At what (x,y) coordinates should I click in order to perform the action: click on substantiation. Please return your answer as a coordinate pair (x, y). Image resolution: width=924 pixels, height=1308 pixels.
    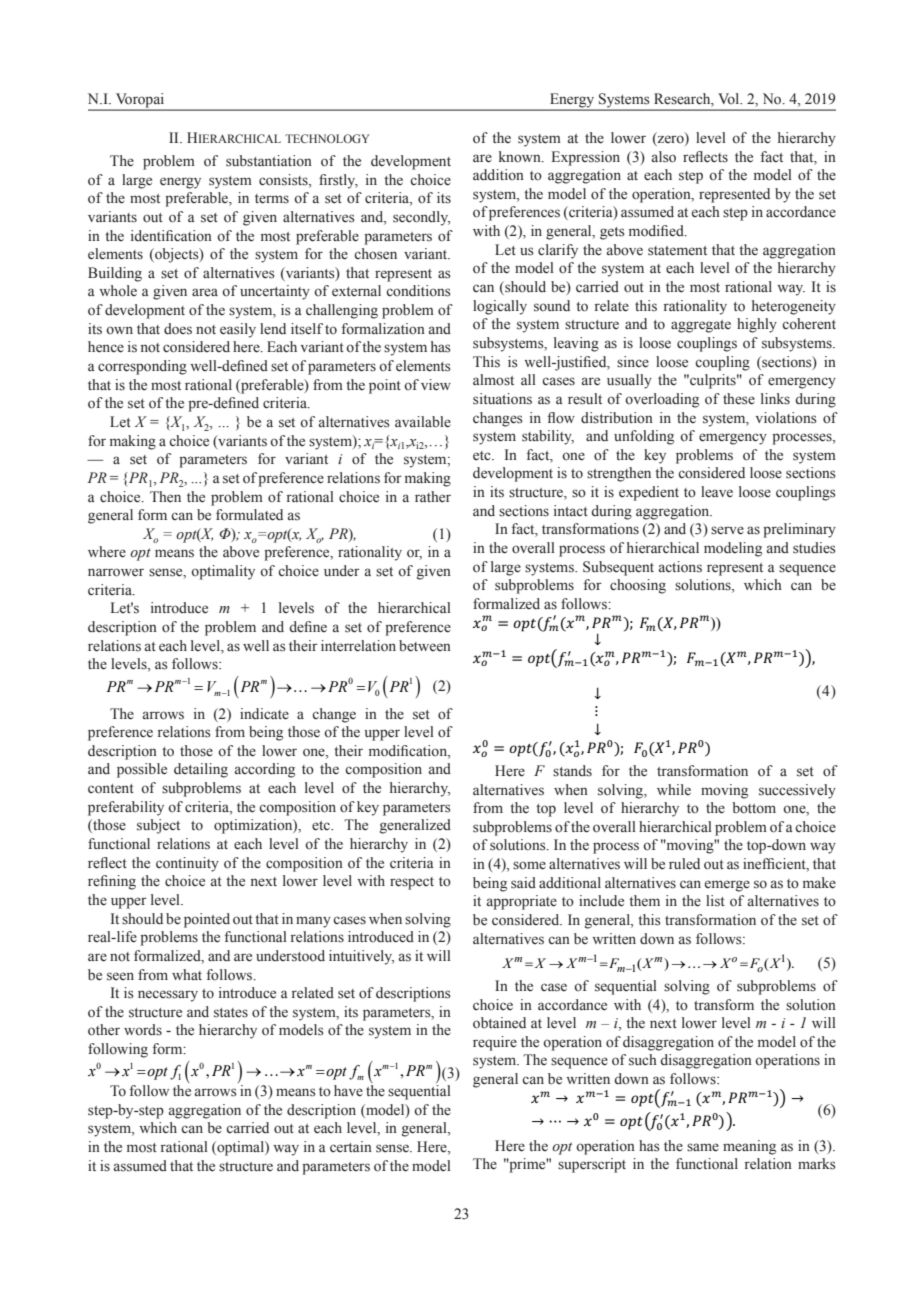
    Looking at the image, I should click on (269, 161).
